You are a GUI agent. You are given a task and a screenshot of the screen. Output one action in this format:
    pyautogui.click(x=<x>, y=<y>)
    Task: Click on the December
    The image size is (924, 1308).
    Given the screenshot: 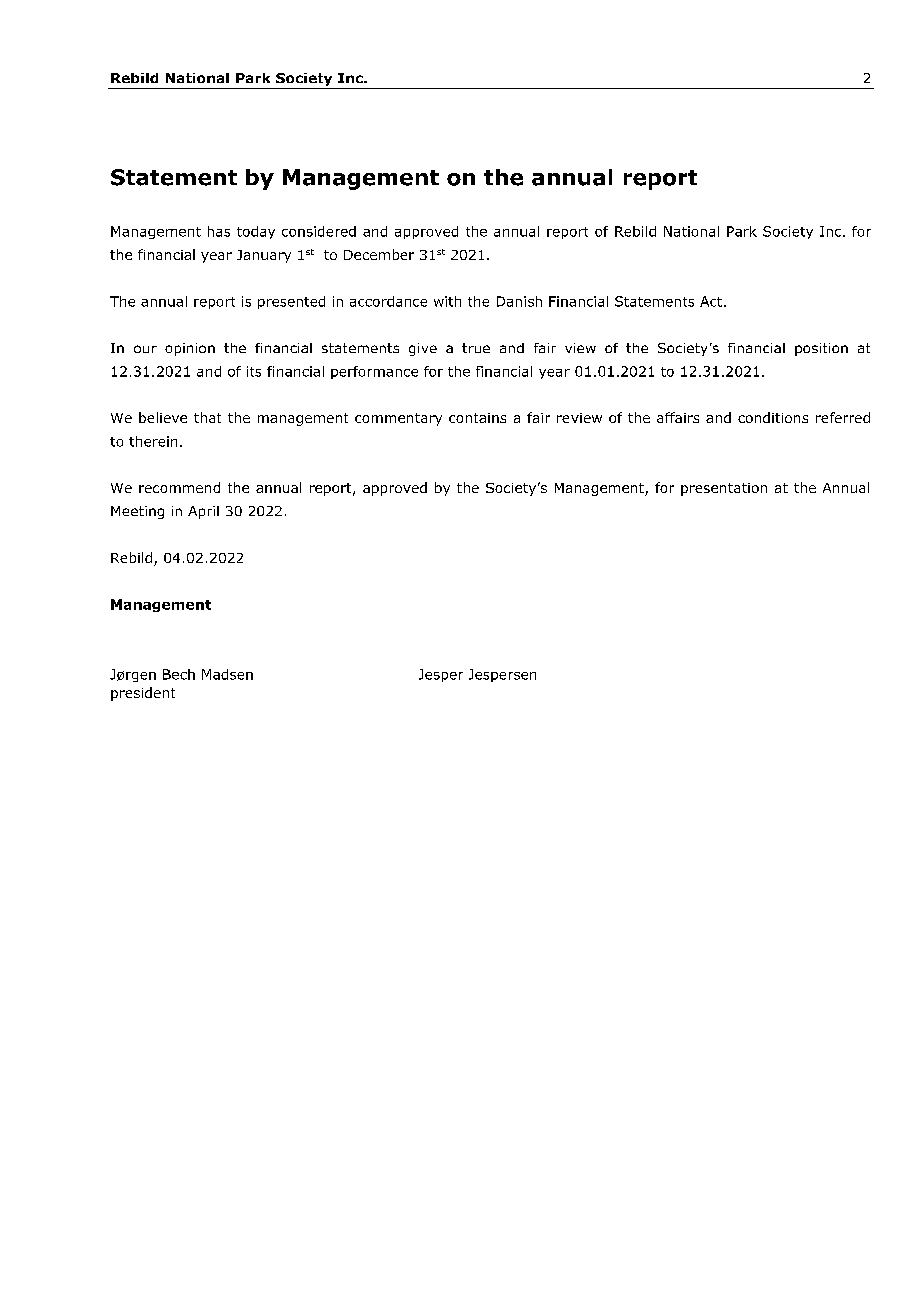 What is the action you would take?
    pyautogui.click(x=379, y=254)
